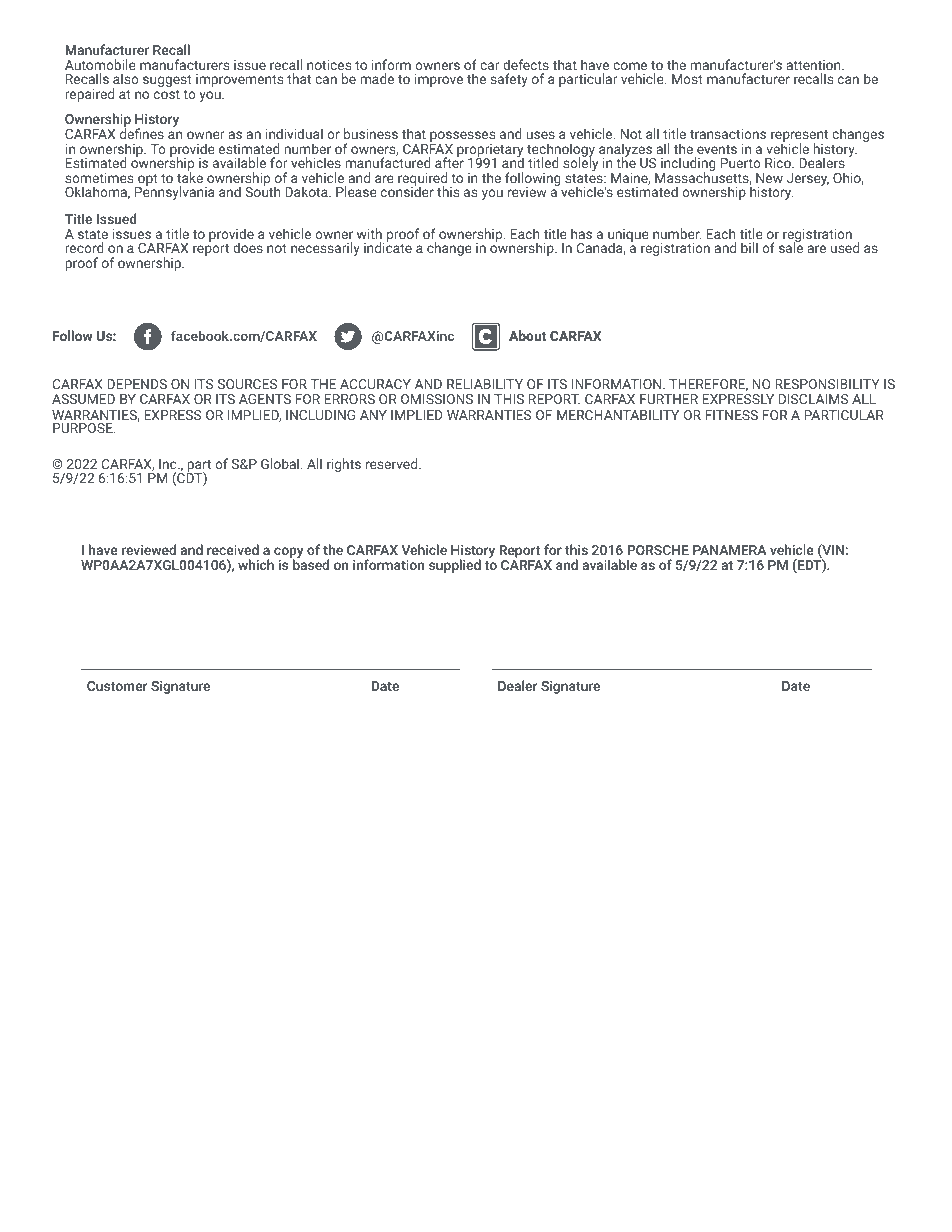  Describe the element at coordinates (687, 79) in the image. I see `Most` at that location.
